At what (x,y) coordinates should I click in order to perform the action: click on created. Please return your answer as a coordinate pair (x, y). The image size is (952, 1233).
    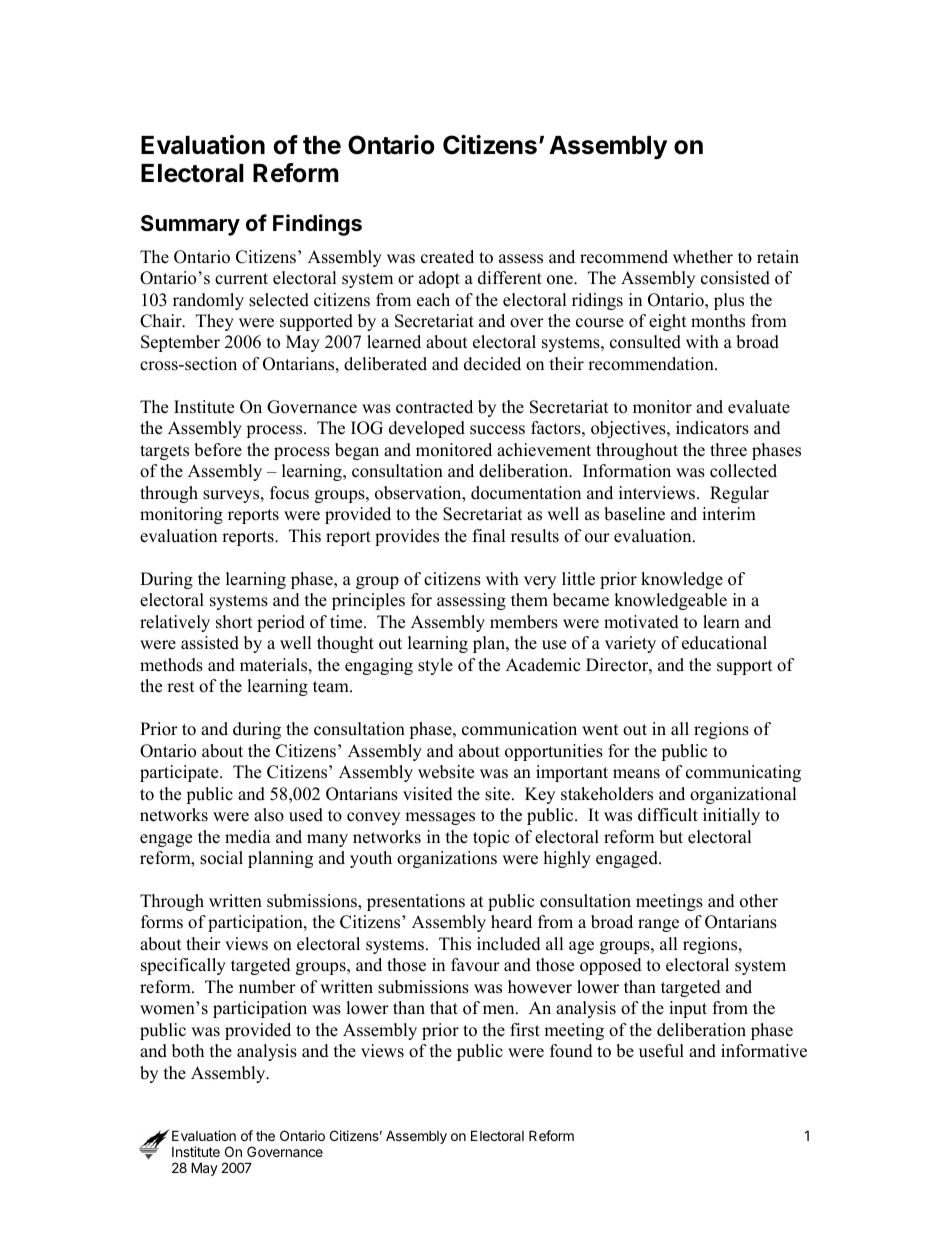
    Looking at the image, I should click on (447, 257).
